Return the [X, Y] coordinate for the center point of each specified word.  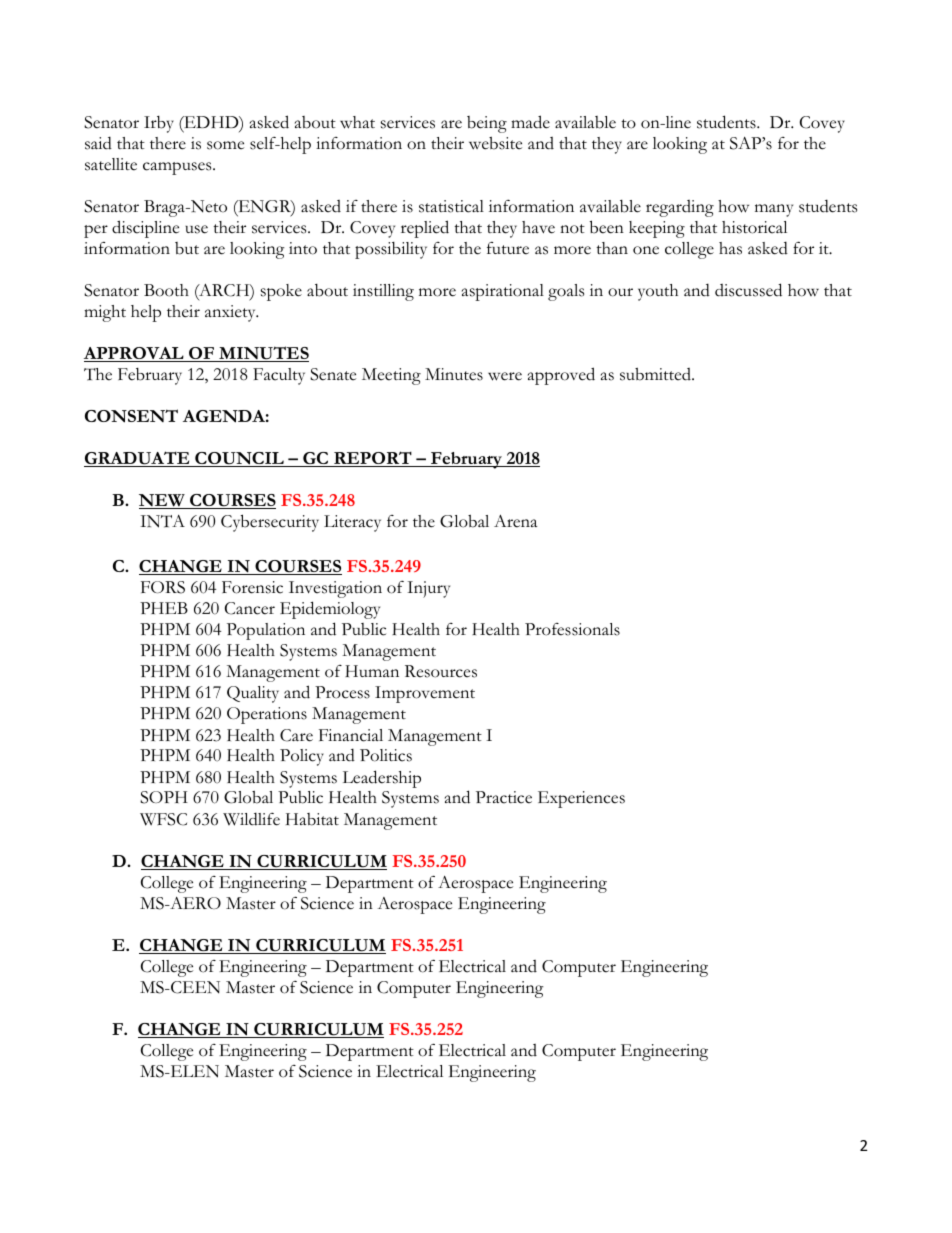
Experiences [581, 799]
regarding [680, 208]
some [225, 145]
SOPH [164, 797]
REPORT [373, 459]
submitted [656, 374]
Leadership [382, 779]
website [495, 143]
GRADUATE [138, 459]
